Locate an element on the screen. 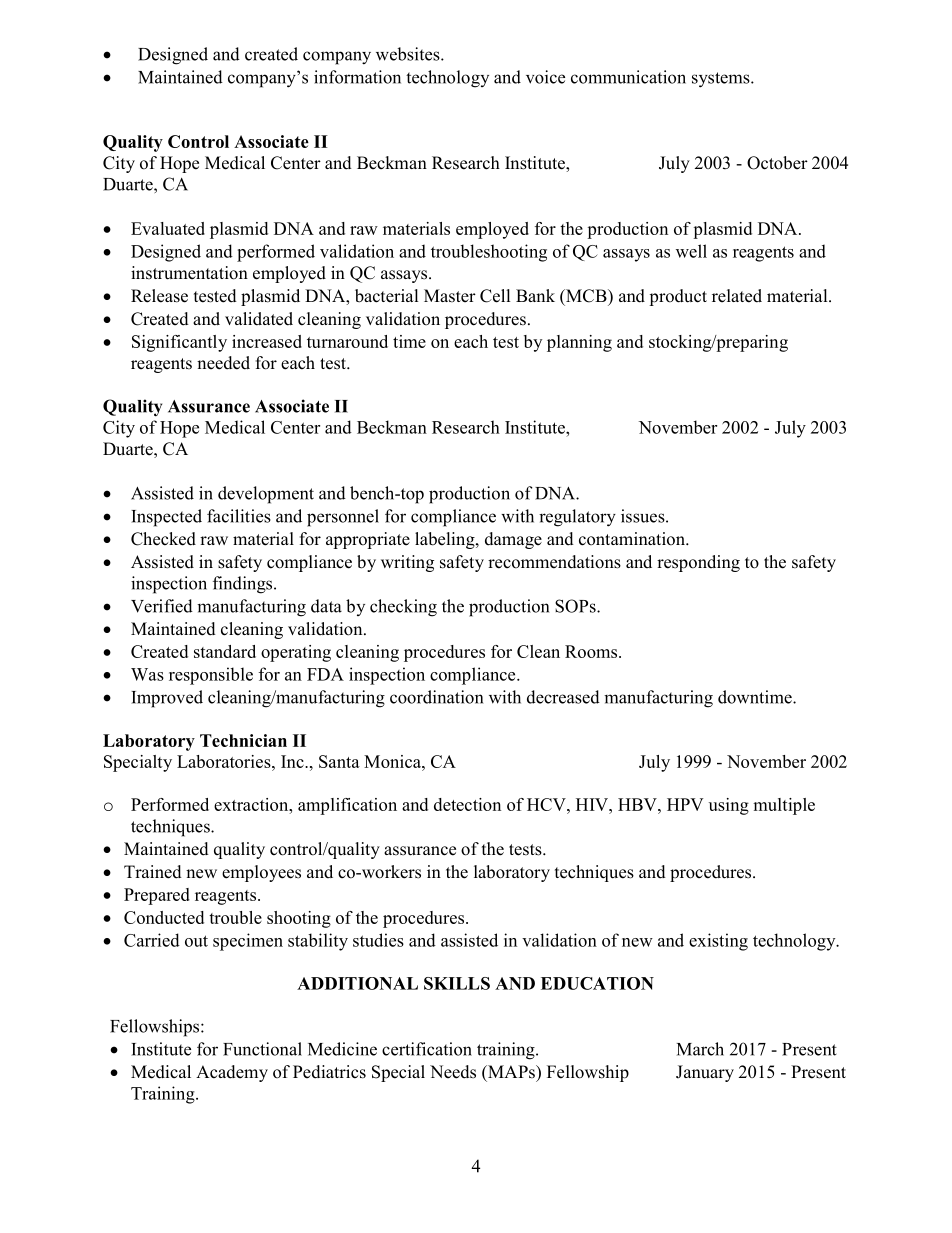  Academy is located at coordinates (232, 1073).
